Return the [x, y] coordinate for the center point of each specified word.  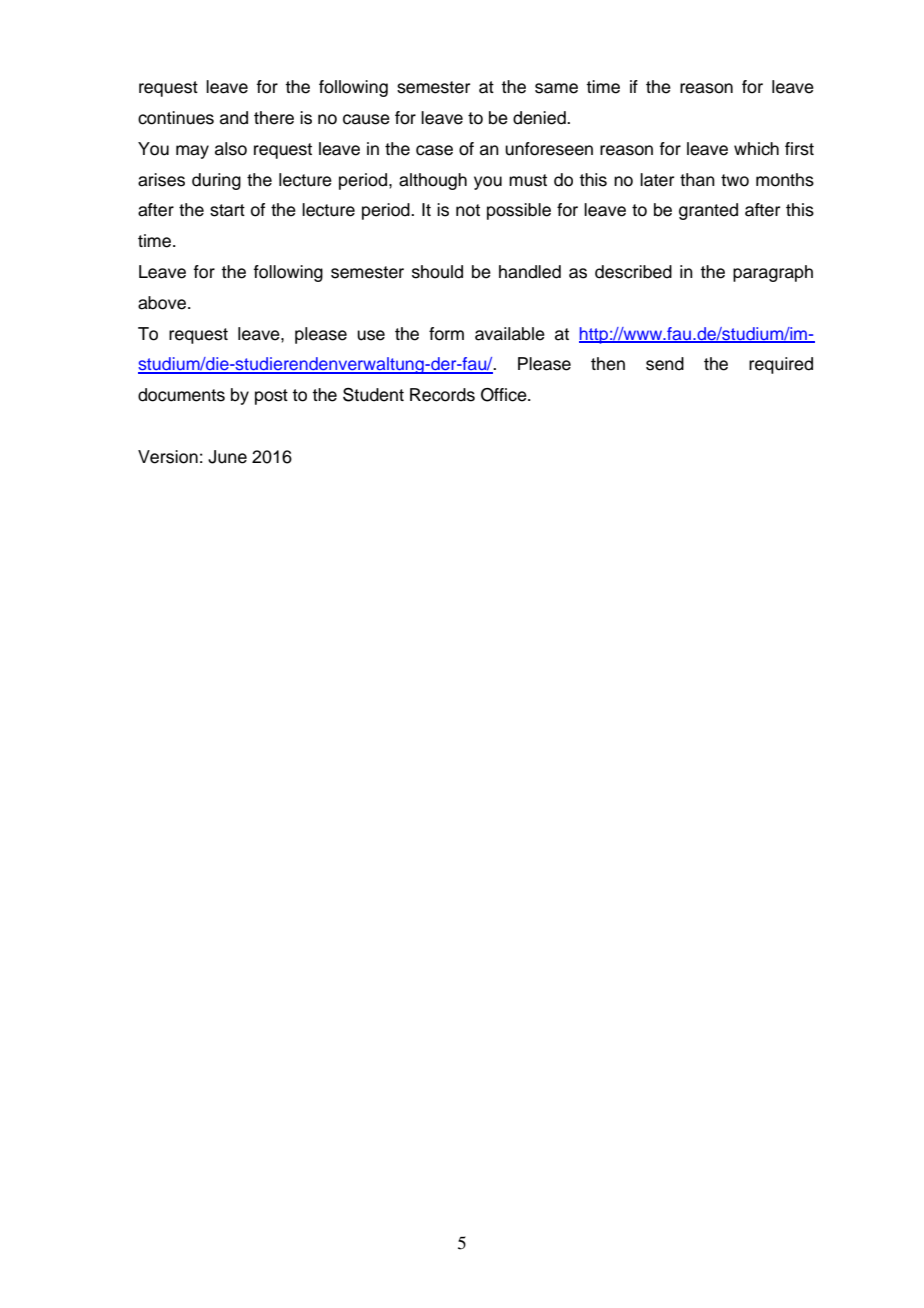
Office [505, 395]
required [781, 365]
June [227, 457]
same [556, 88]
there [274, 118]
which [756, 149]
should [437, 272]
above [162, 303]
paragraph [773, 273]
